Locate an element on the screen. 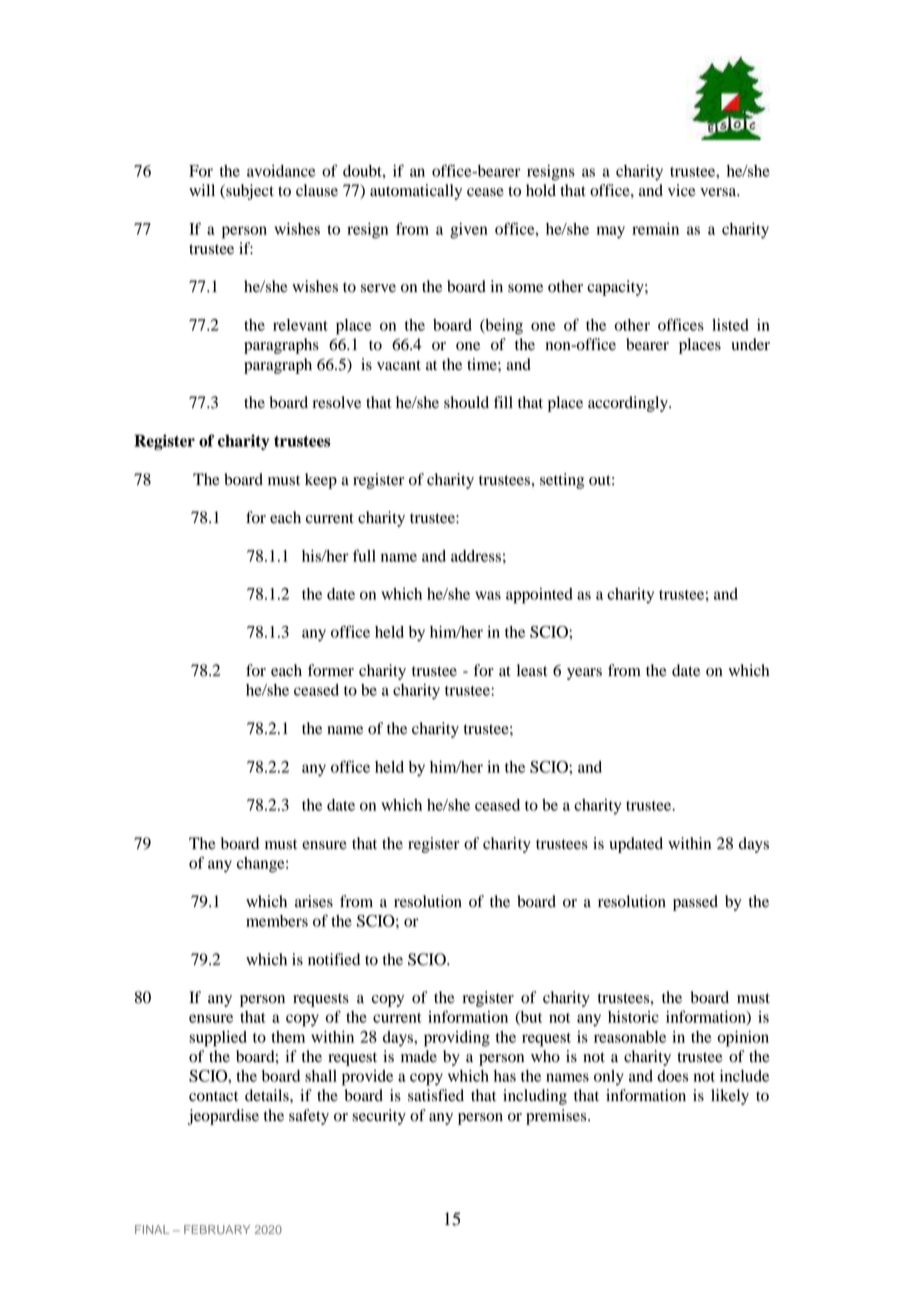 The image size is (924, 1307). arises is located at coordinates (314, 901).
